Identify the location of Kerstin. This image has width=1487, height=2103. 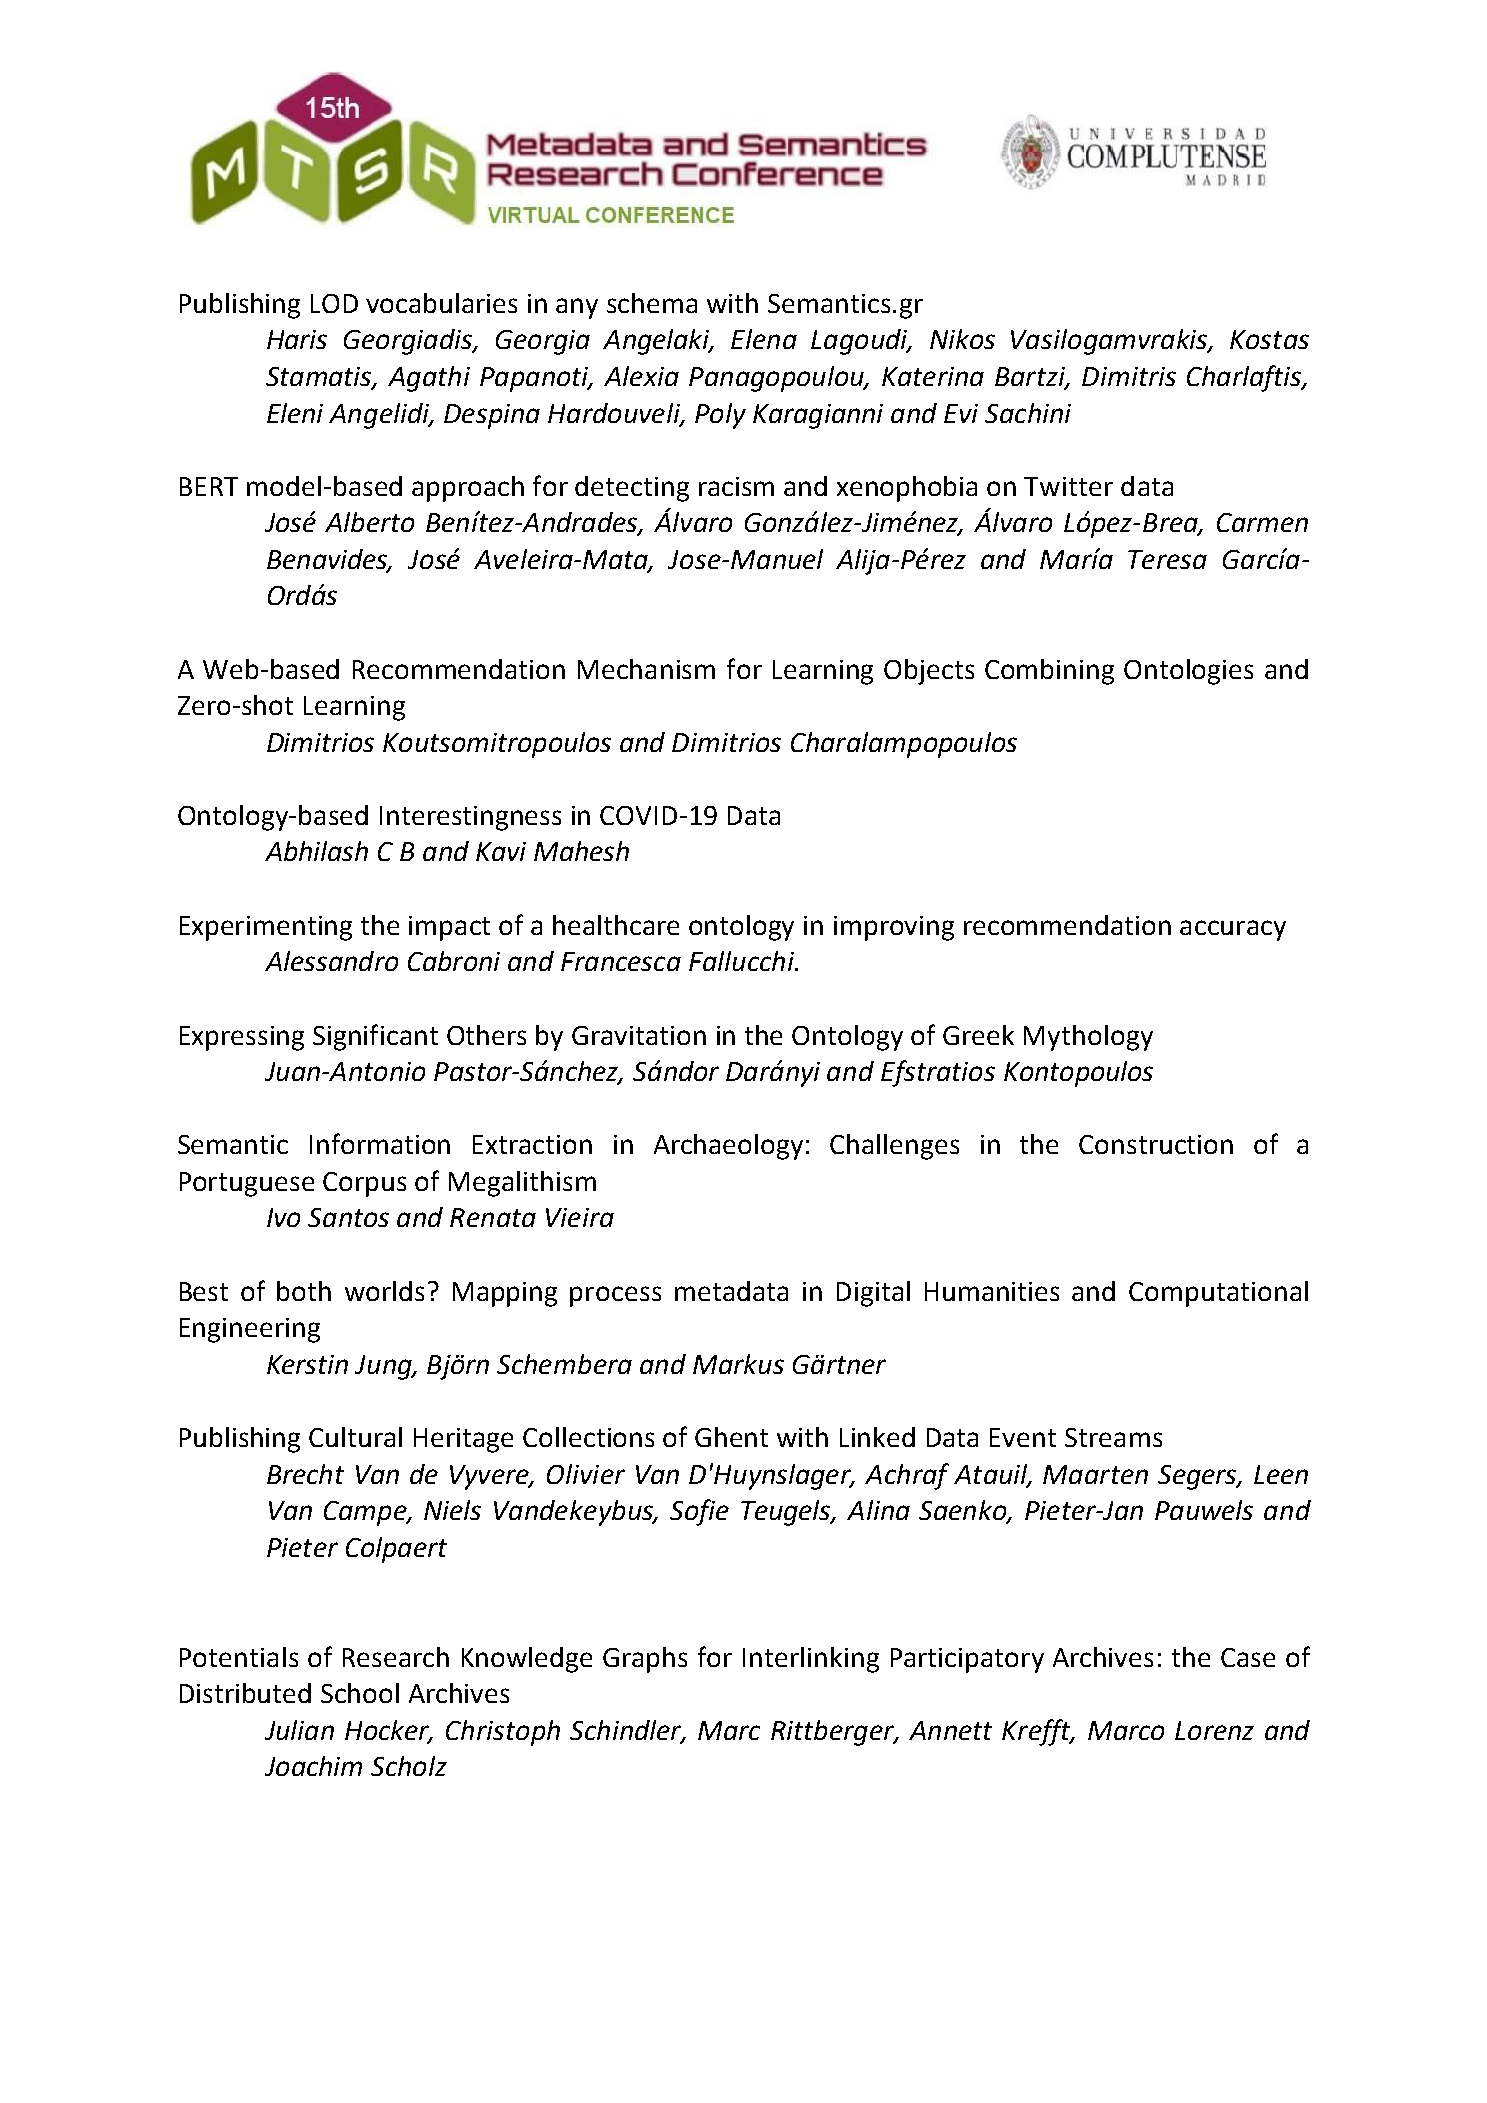
(307, 1364).
